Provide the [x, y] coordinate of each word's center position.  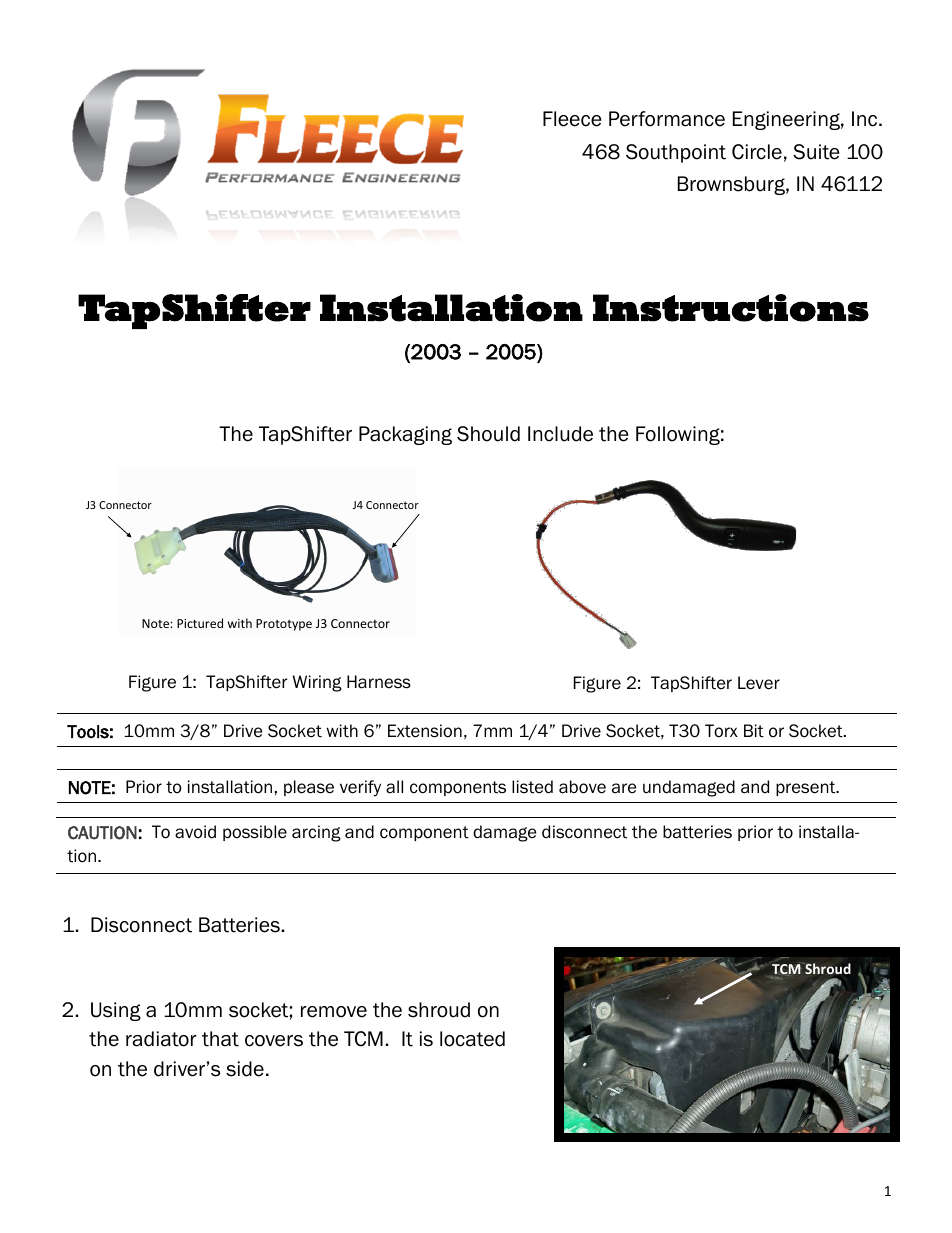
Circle [757, 152]
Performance [667, 119]
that [220, 1039]
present [807, 788]
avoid [195, 832]
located [472, 1039]
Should [488, 434]
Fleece [572, 119]
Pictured [200, 623]
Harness [379, 682]
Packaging [405, 435]
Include [560, 434]
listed [532, 787]
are [624, 788]
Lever [759, 683]
